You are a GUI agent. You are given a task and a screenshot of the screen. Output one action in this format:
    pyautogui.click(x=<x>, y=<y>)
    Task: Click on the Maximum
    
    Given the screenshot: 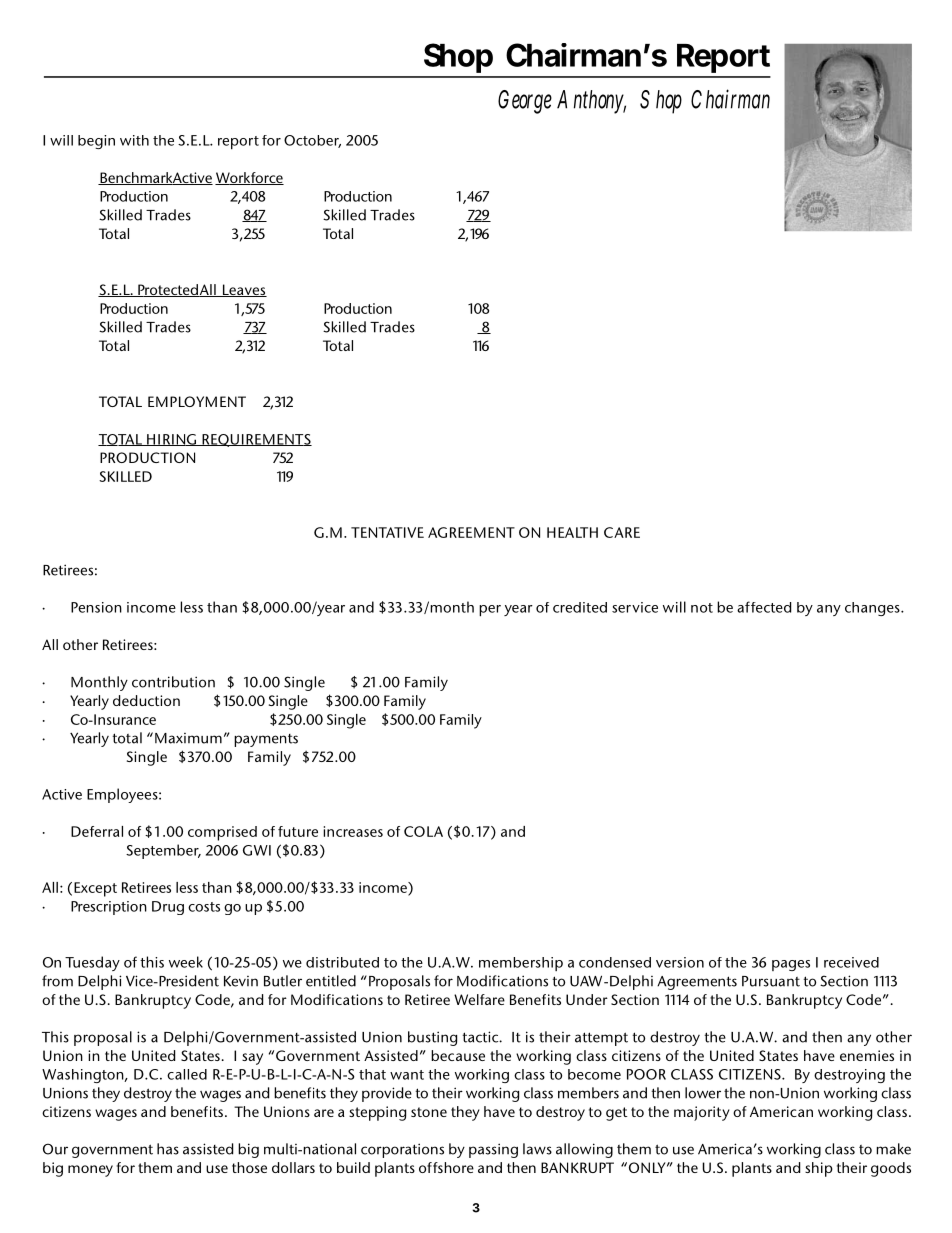 What is the action you would take?
    pyautogui.click(x=188, y=738)
